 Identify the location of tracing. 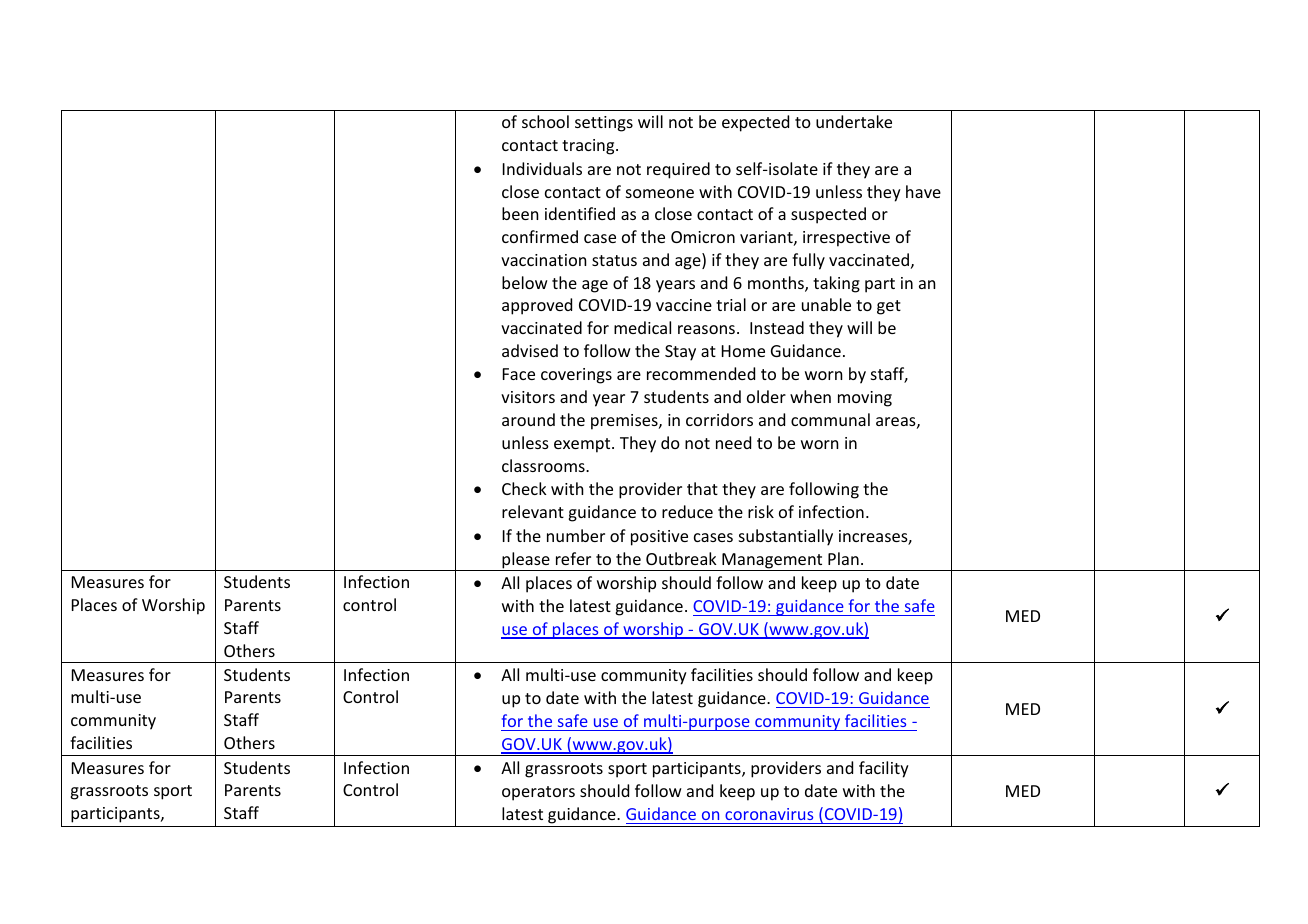
(589, 147).
